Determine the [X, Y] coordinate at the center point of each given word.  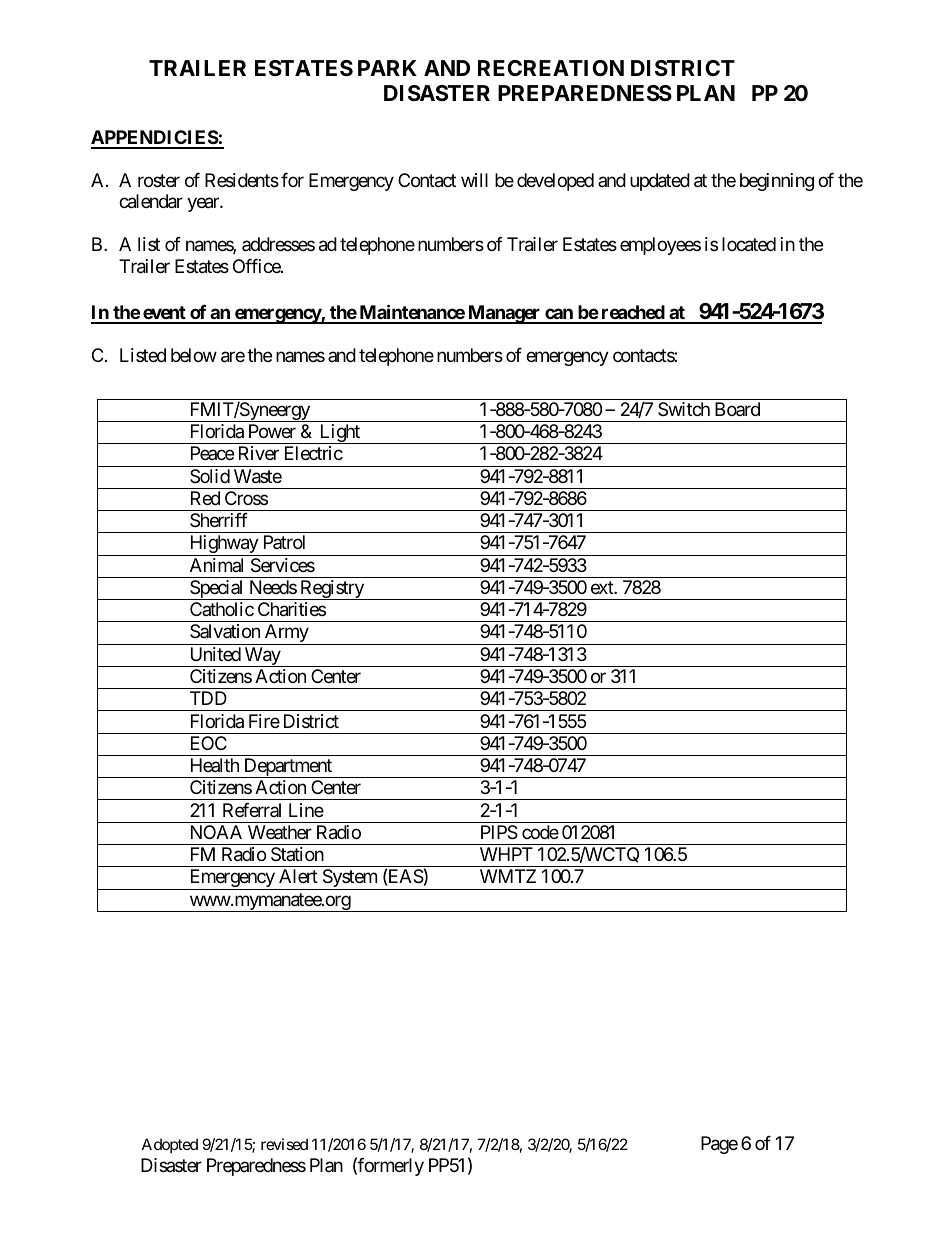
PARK [387, 68]
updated [660, 182]
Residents [242, 180]
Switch [684, 409]
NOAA [216, 832]
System [349, 879]
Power [272, 431]
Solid [210, 476]
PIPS [499, 832]
